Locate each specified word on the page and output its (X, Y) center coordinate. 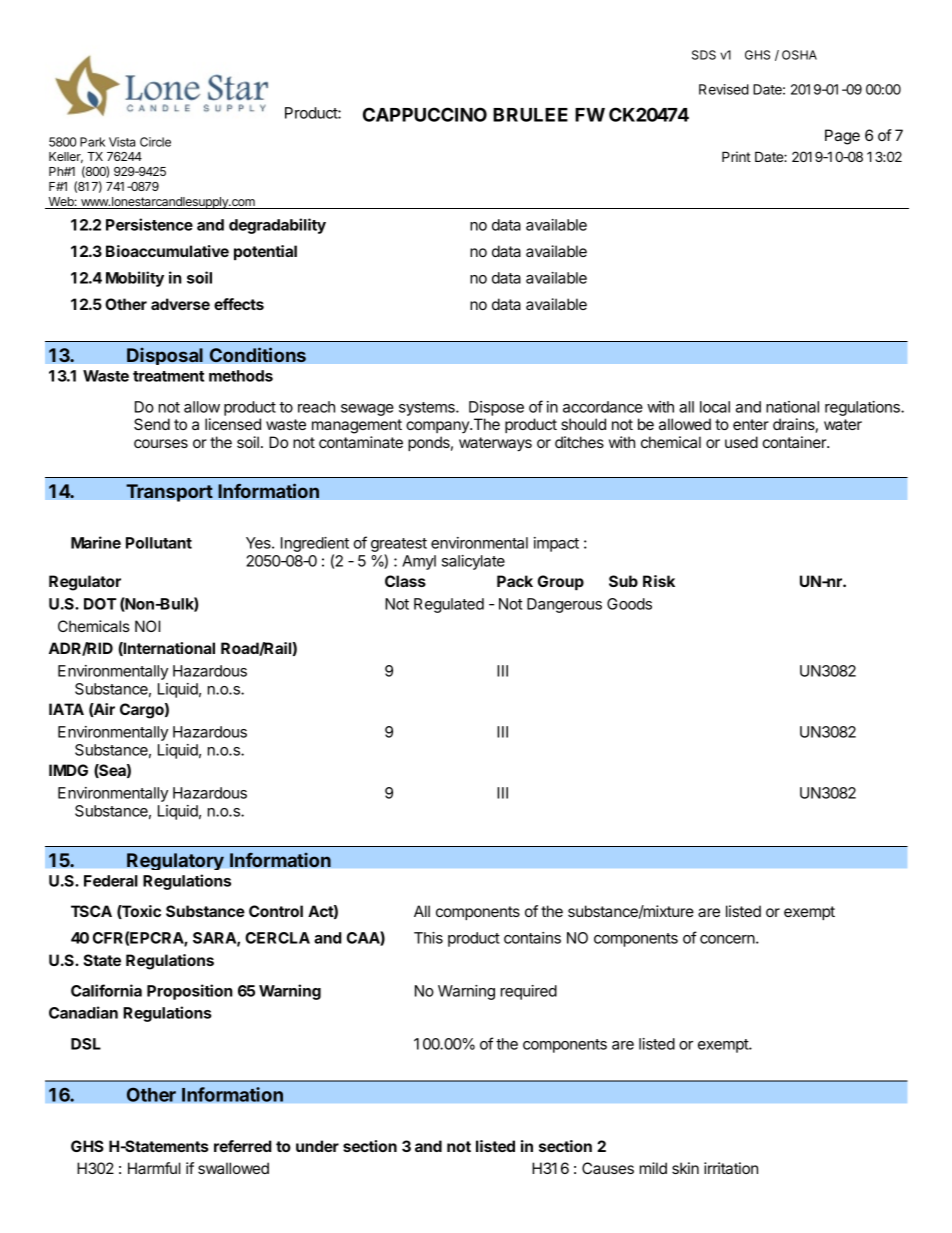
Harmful (154, 1168)
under (317, 1146)
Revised (724, 89)
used (741, 442)
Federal (111, 881)
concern (727, 939)
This (428, 938)
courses (161, 443)
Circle (155, 142)
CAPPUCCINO (425, 114)
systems (428, 409)
